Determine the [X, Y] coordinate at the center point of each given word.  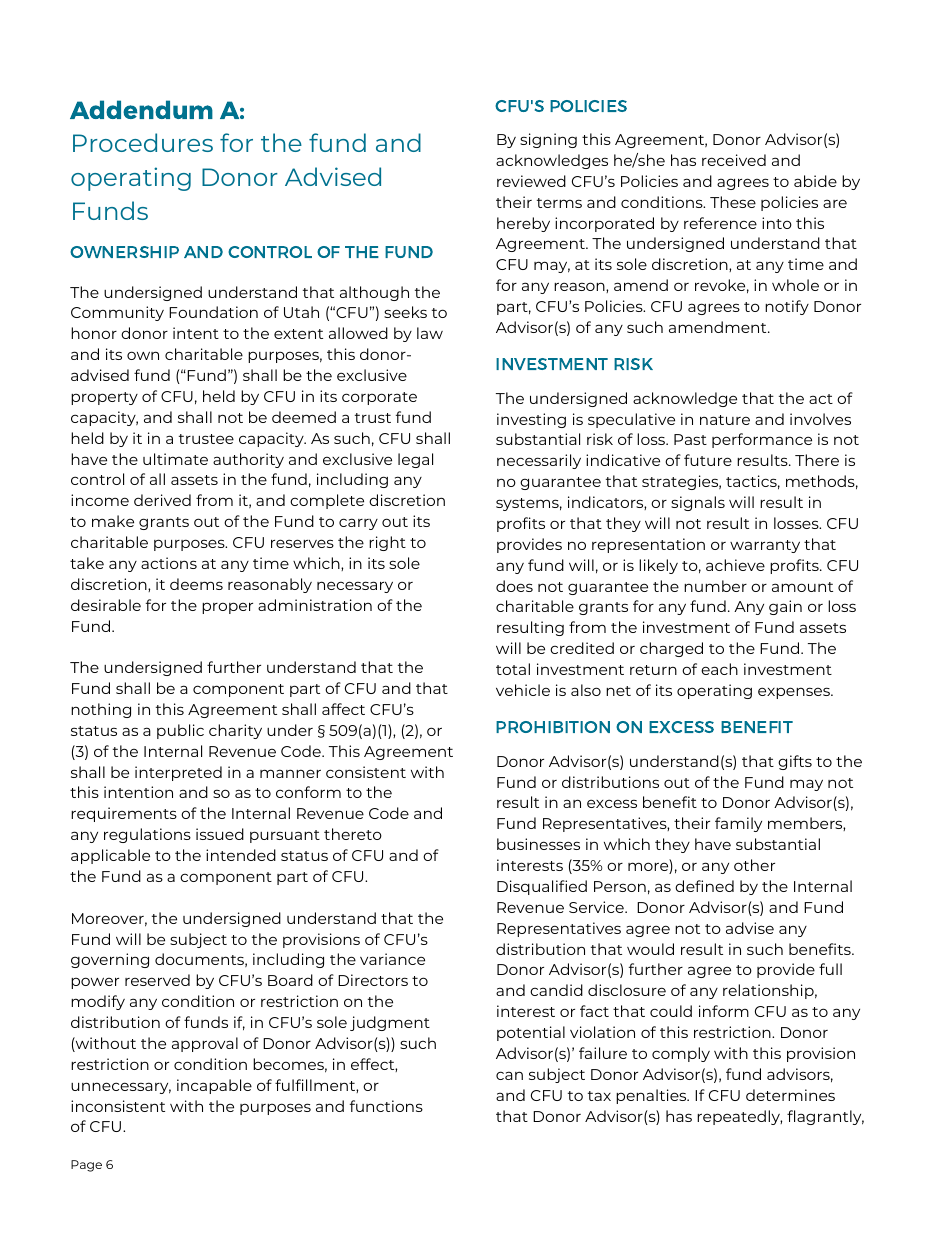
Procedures [143, 142]
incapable [214, 1086]
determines [790, 1095]
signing [548, 140]
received [734, 160]
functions [386, 1106]
